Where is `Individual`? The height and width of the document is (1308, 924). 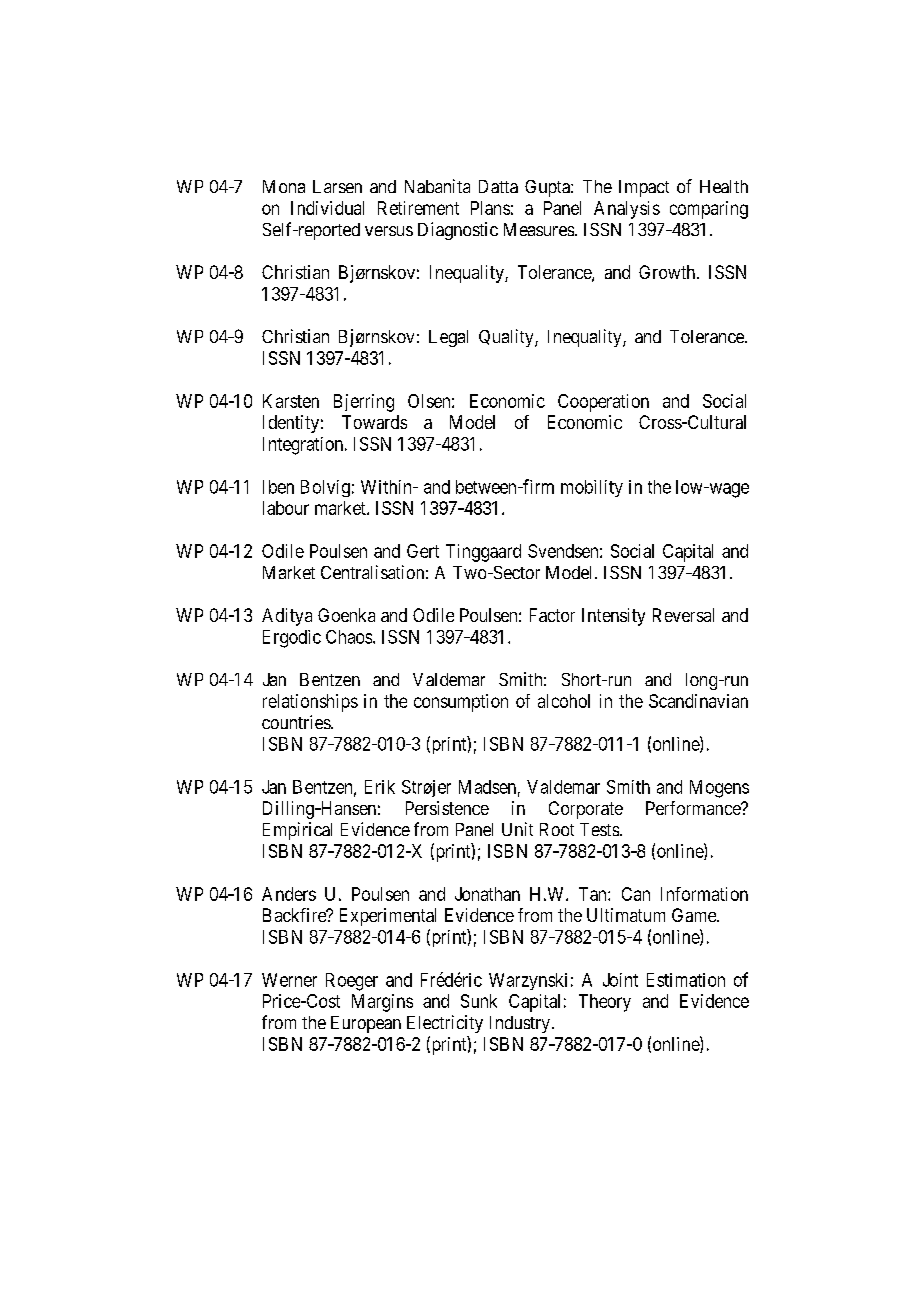 Individual is located at coordinates (327, 208).
